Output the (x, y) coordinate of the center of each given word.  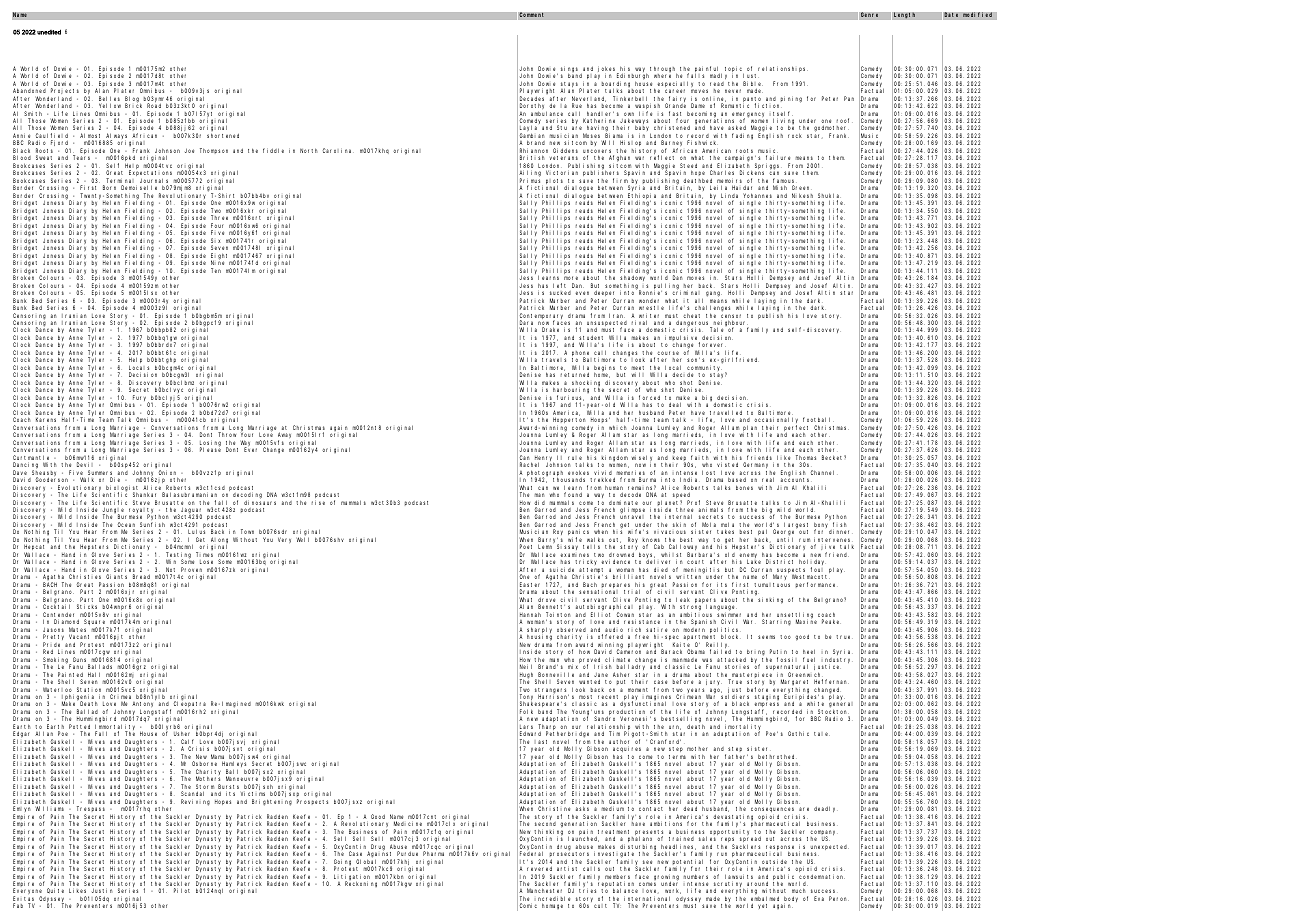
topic (734, 70)
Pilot (182, 890)
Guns (81, 661)
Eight (221, 257)
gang (714, 294)
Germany (755, 465)
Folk (526, 711)
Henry (543, 460)
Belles (109, 100)
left (559, 285)
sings (571, 71)
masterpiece (751, 676)
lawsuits (739, 878)
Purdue (407, 853)
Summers (101, 474)
